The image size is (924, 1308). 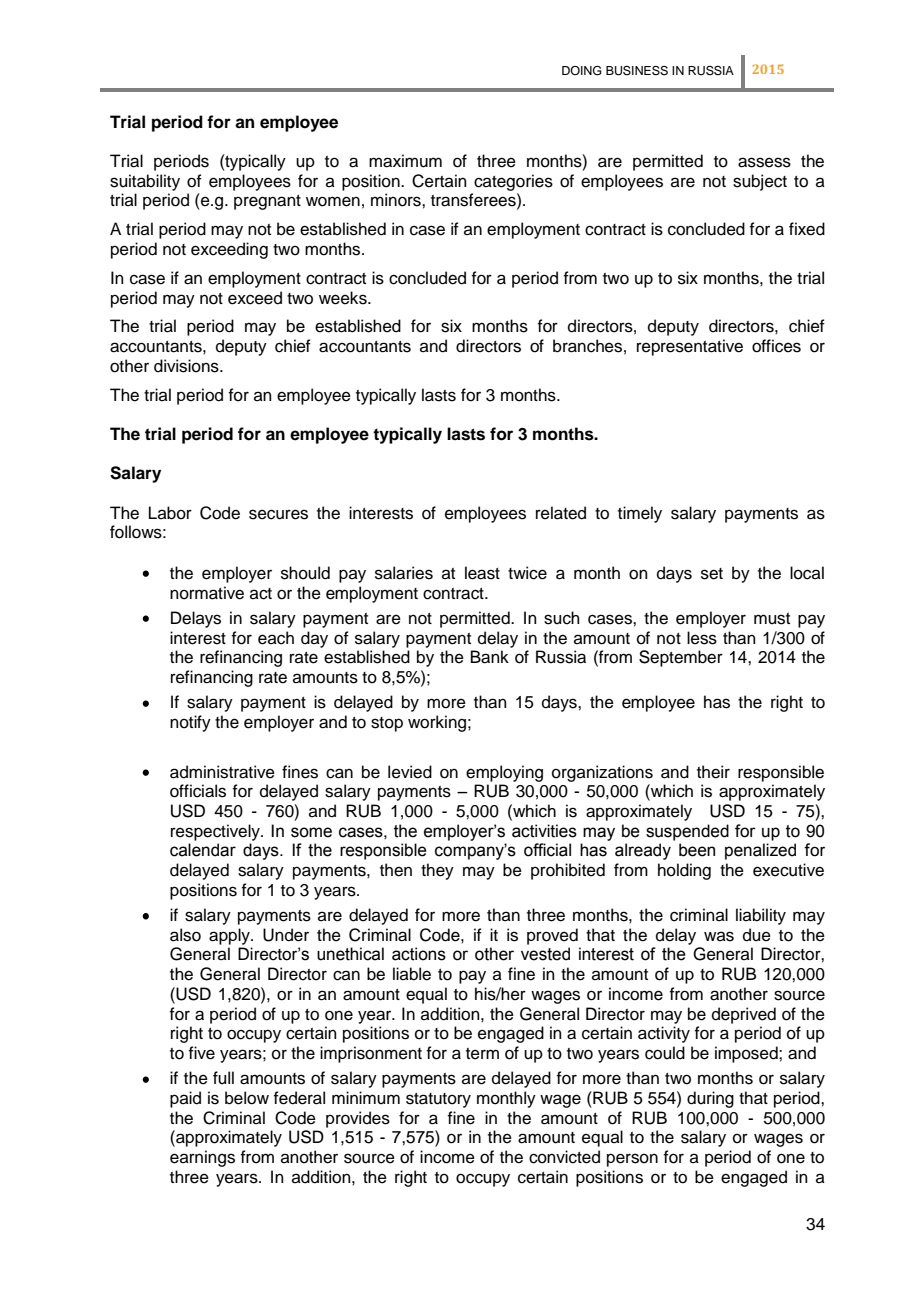 What do you see at coordinates (504, 773) in the document?
I see `employing` at bounding box center [504, 773].
